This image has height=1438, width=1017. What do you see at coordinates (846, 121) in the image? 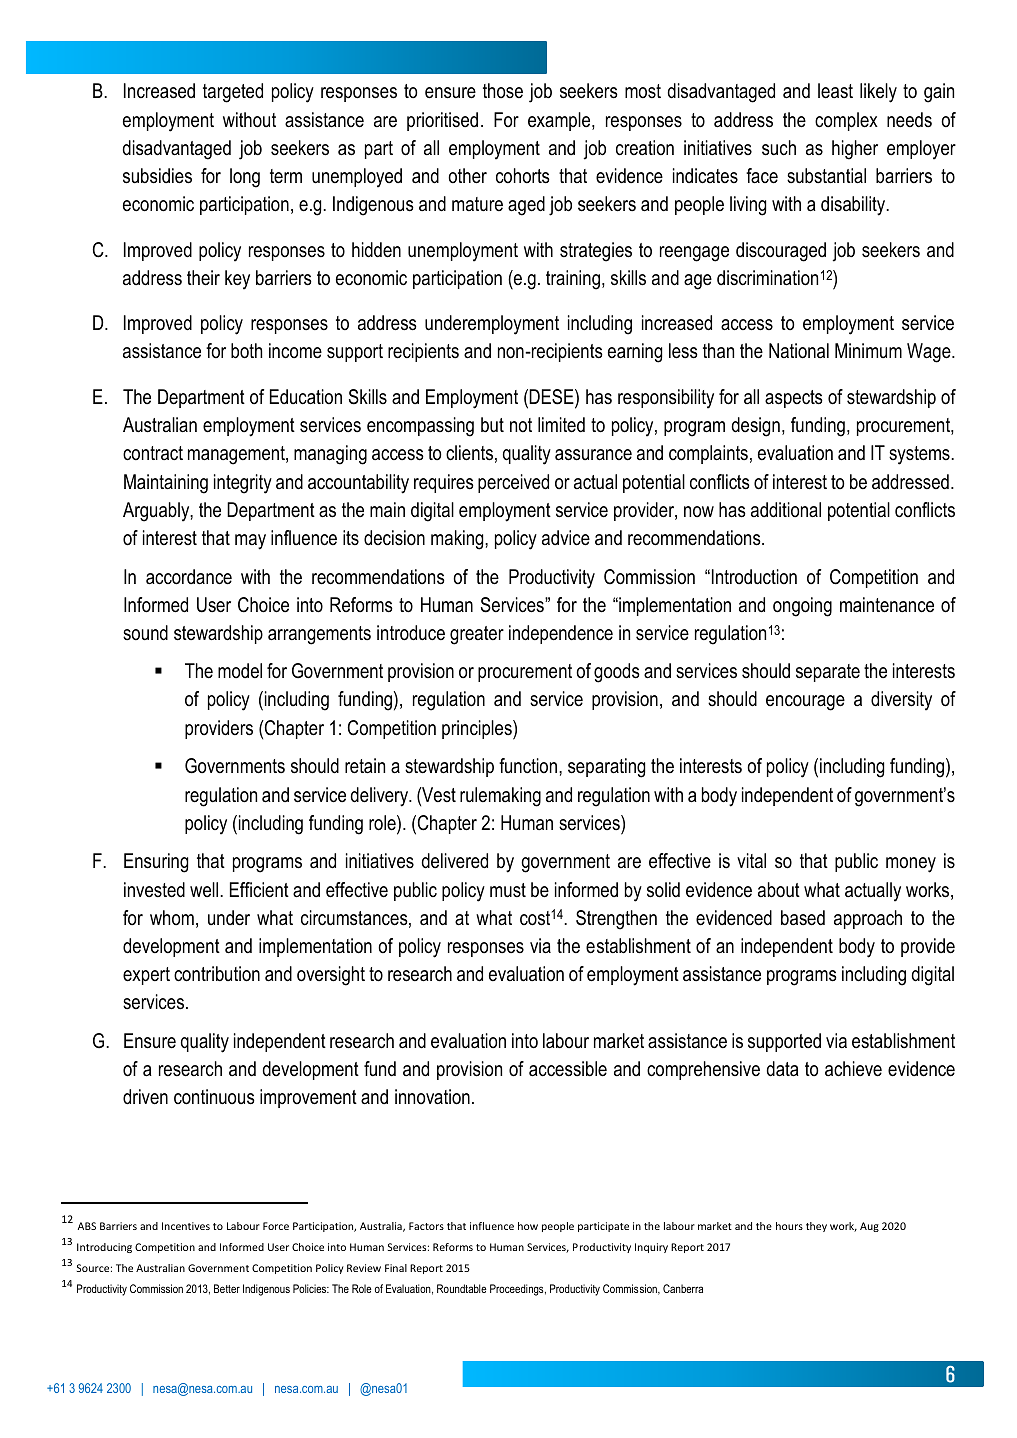
I see `complex` at bounding box center [846, 121].
